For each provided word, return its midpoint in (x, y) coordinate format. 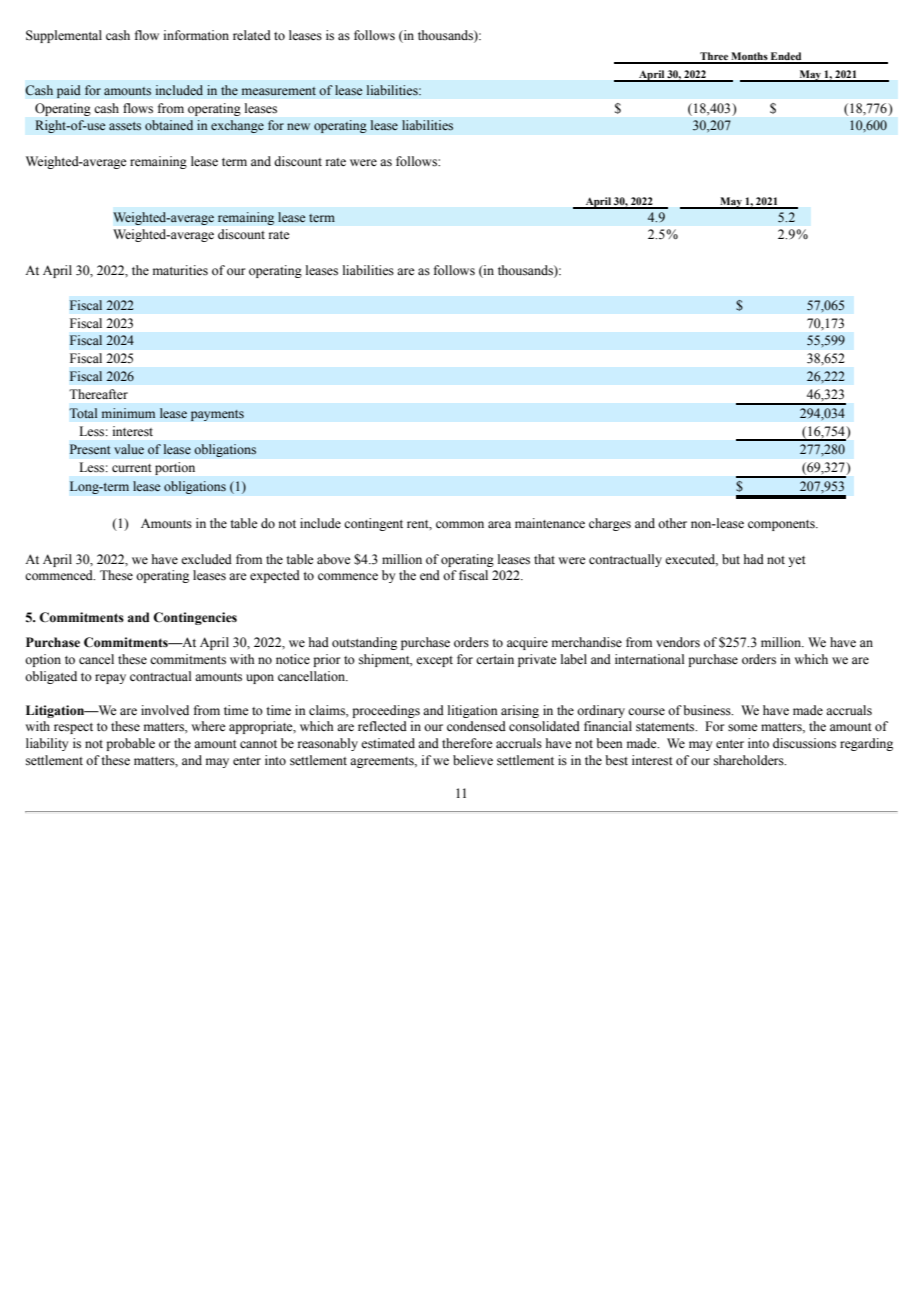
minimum (128, 413)
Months (749, 57)
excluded (206, 559)
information (196, 35)
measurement (279, 91)
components (782, 525)
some (743, 728)
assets (125, 126)
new (298, 126)
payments (217, 415)
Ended (786, 57)
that (544, 559)
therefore (467, 743)
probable (130, 744)
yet (797, 561)
